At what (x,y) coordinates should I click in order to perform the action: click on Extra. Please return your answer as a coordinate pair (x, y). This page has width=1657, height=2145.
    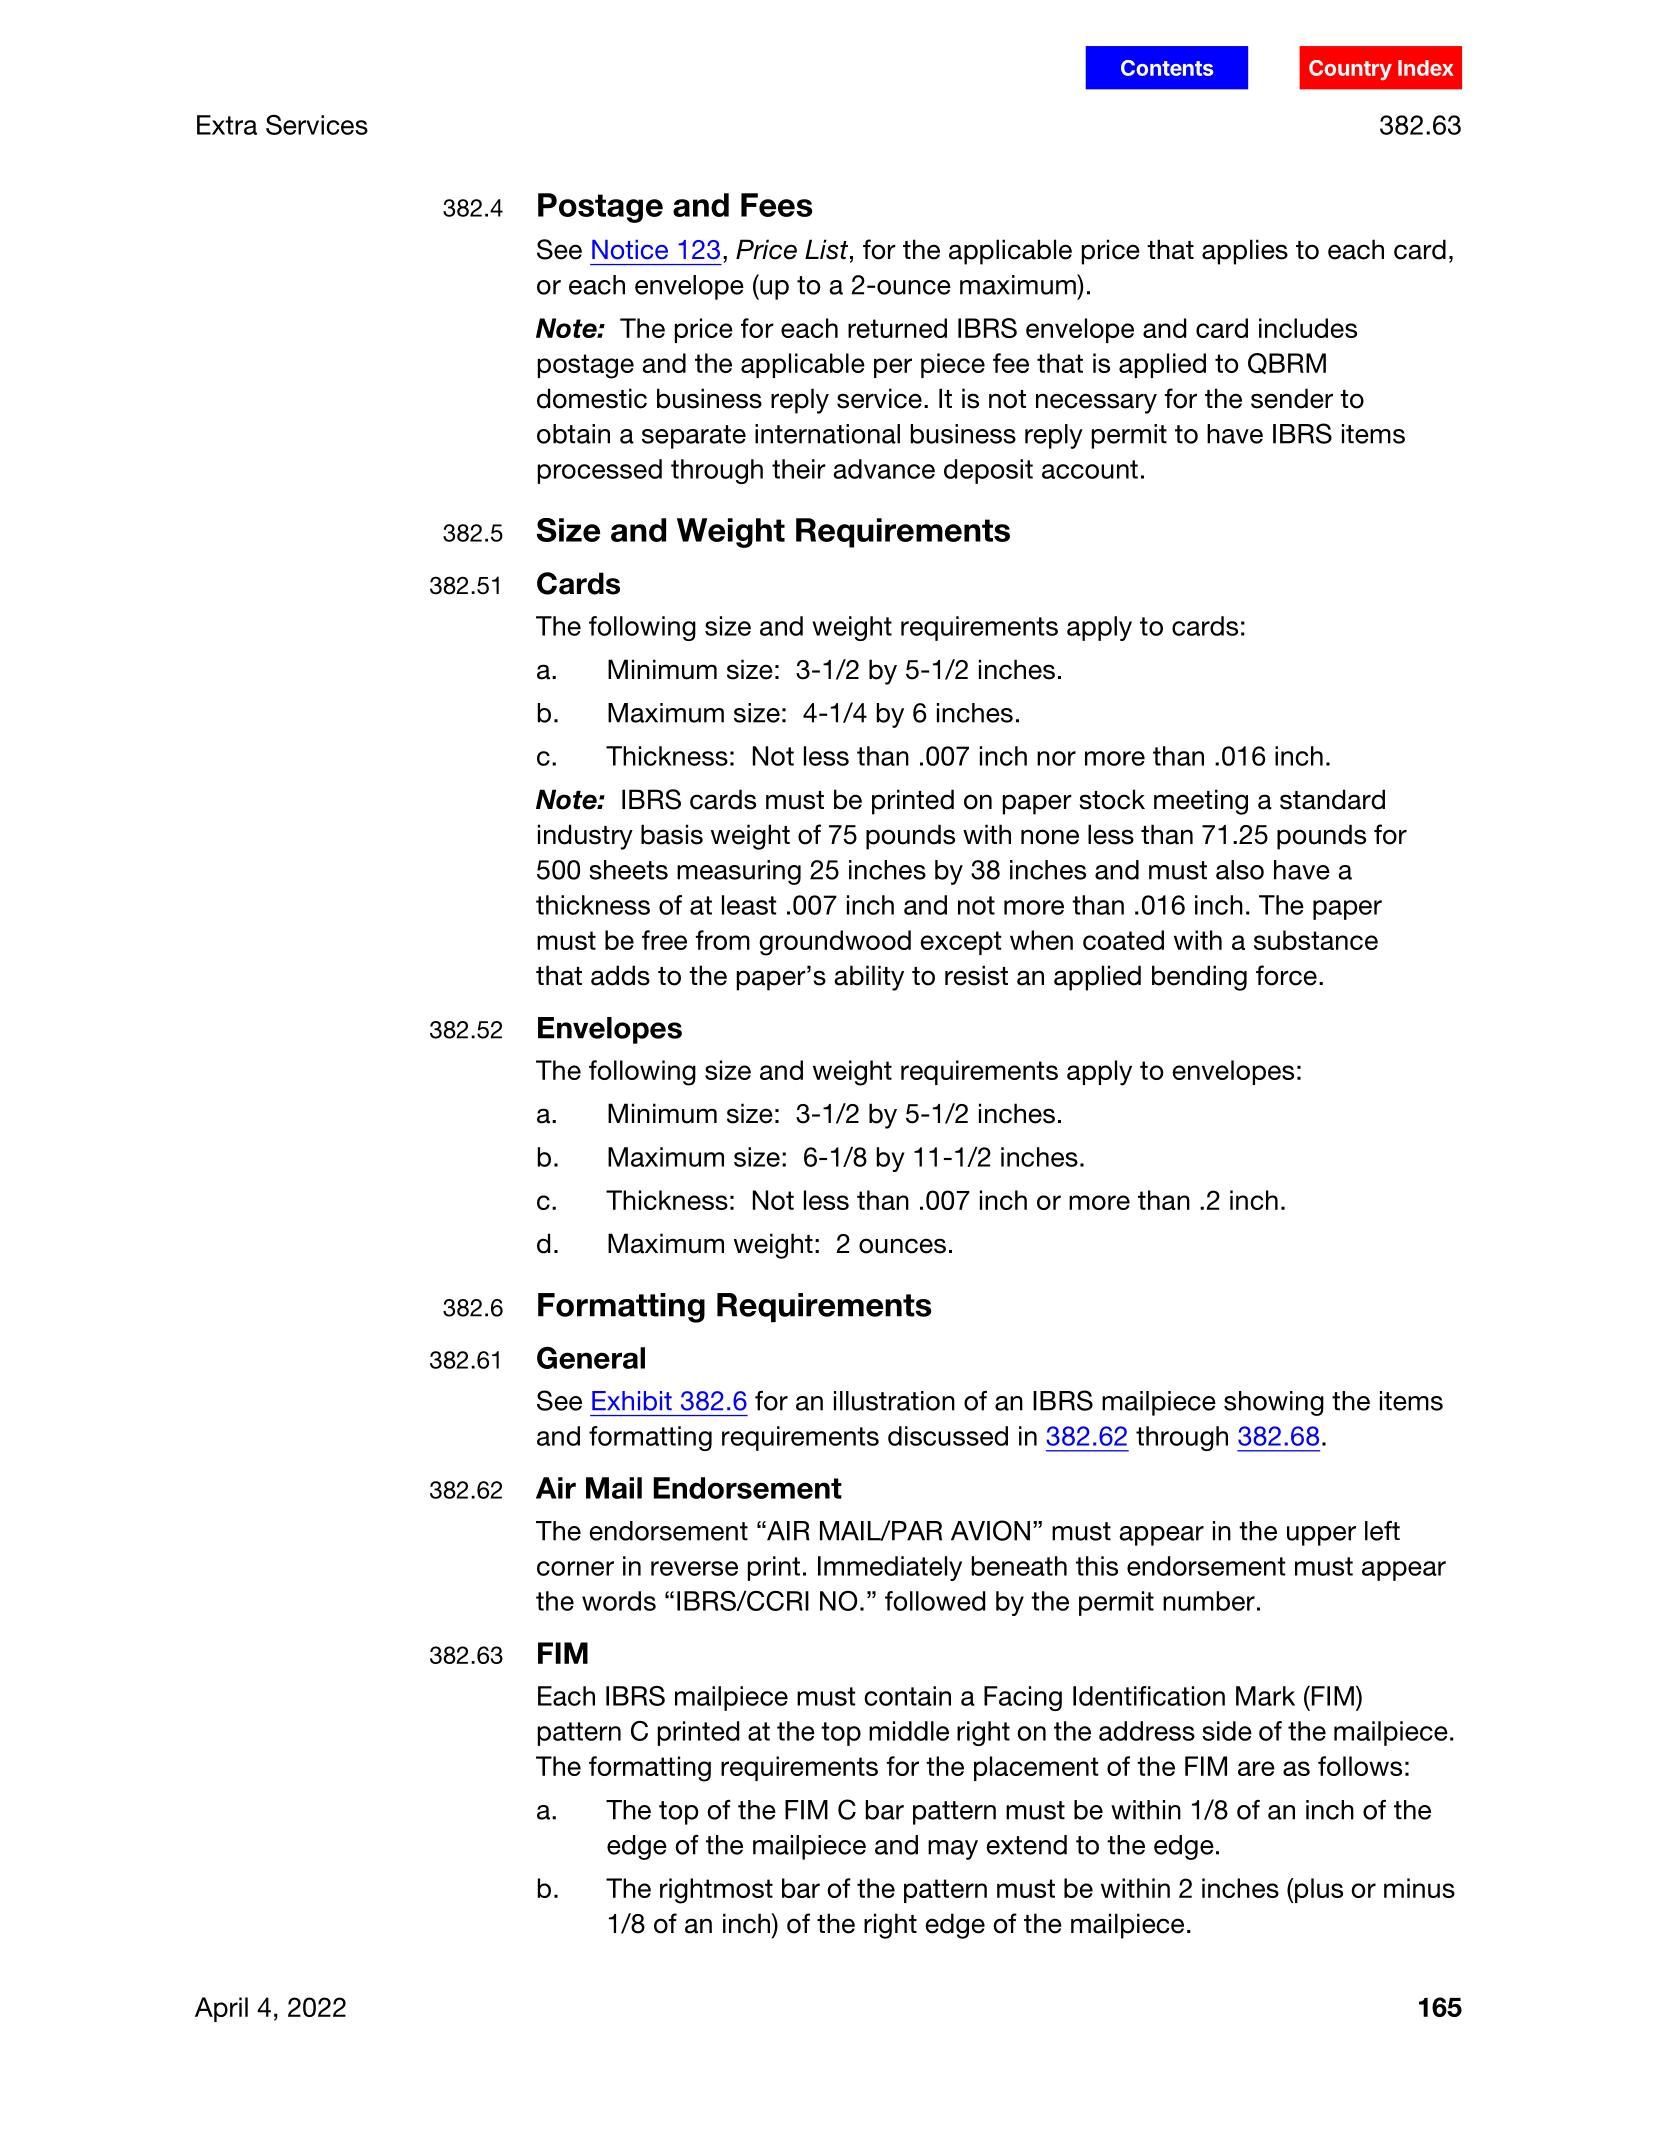
    Looking at the image, I should click on (227, 125).
